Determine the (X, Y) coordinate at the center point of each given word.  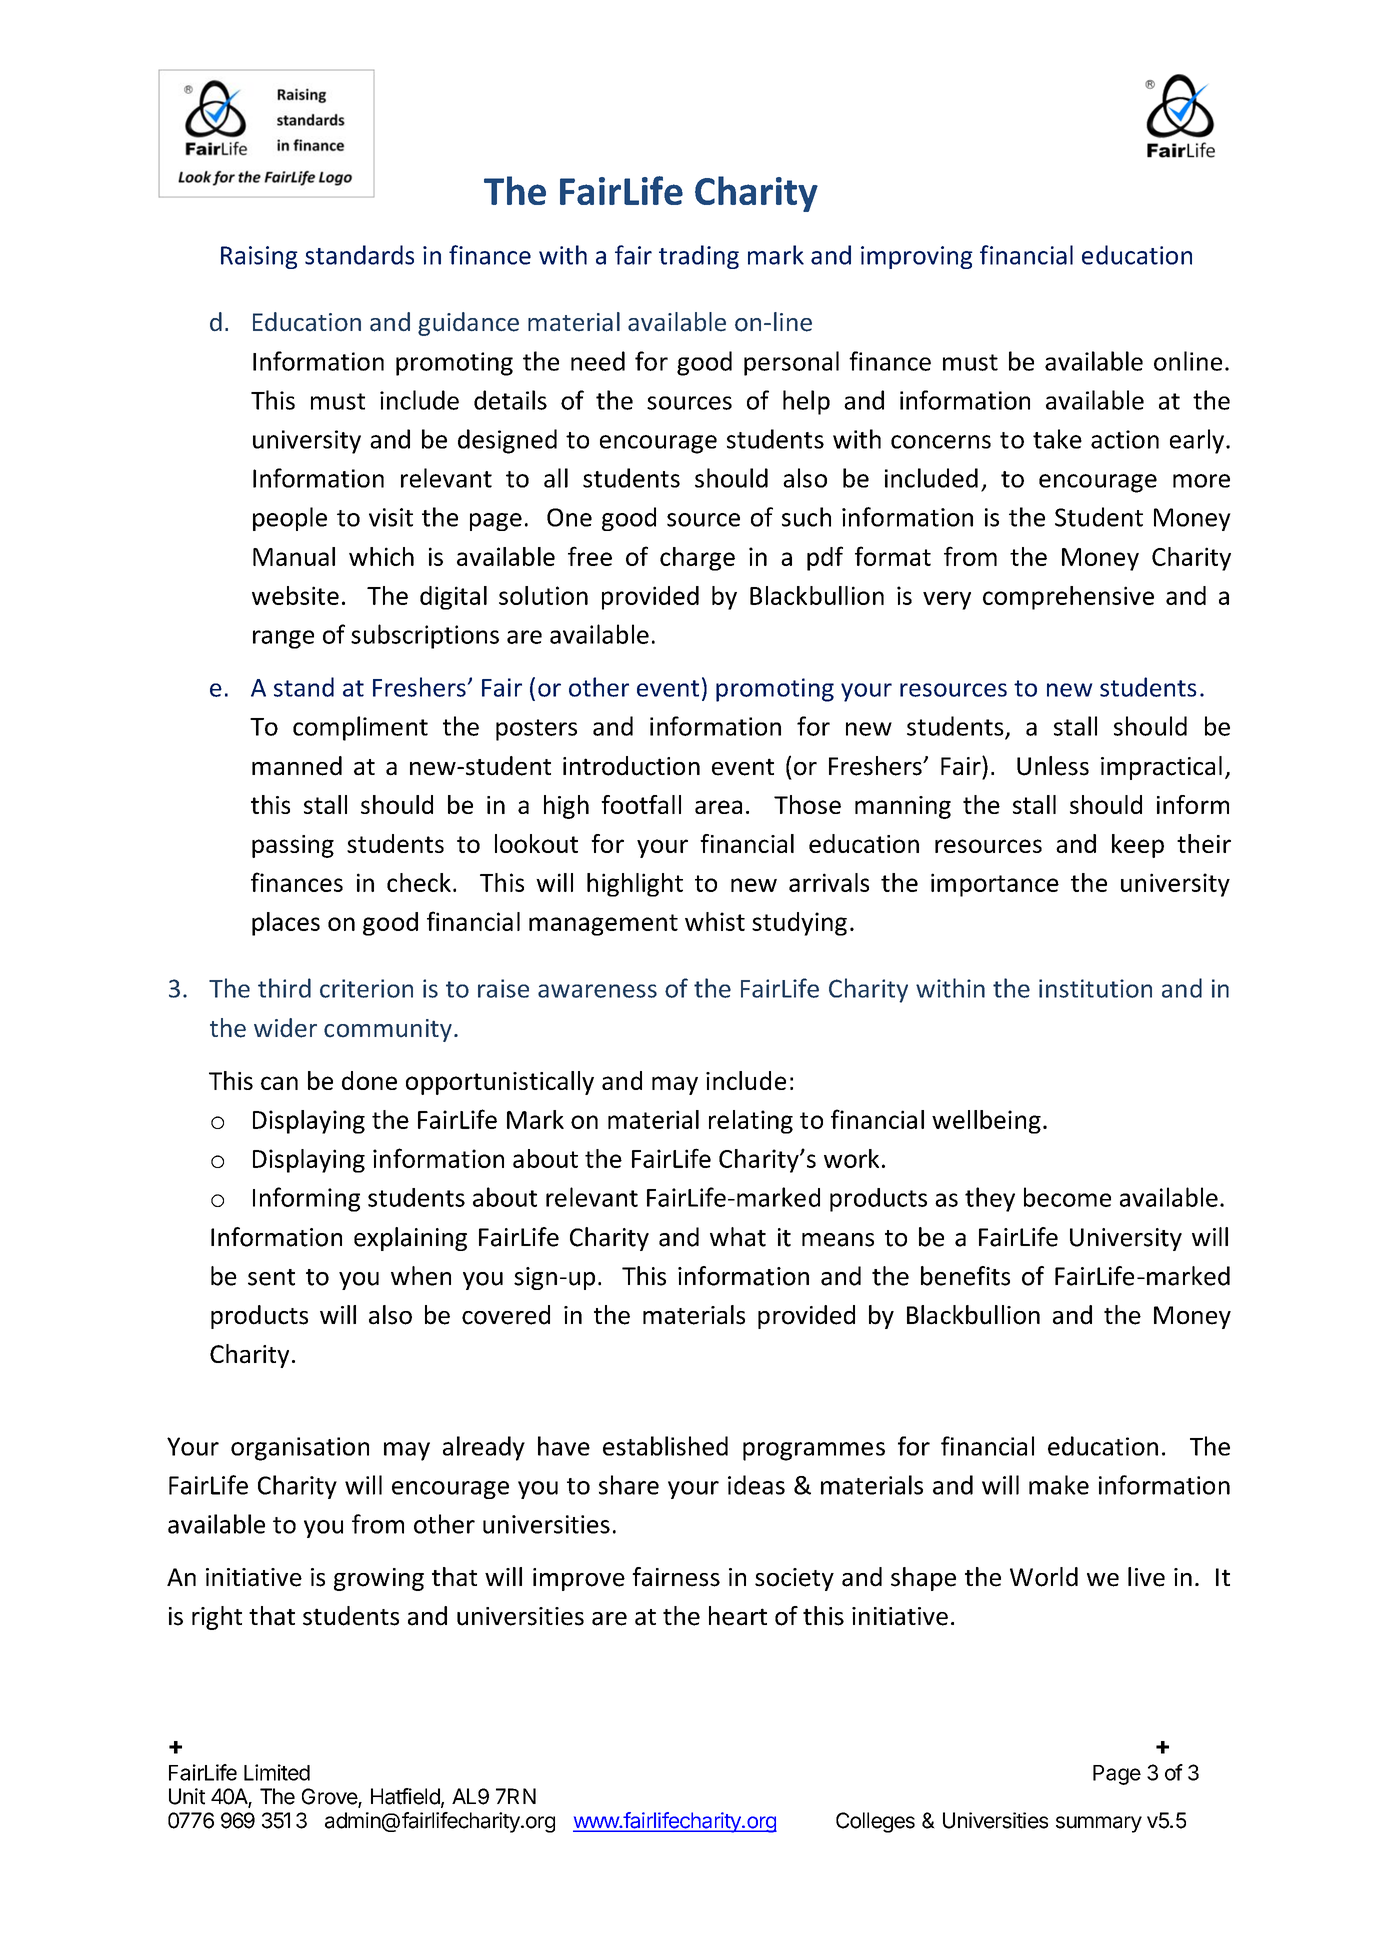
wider (285, 1028)
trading (699, 257)
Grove (330, 1797)
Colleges (875, 1822)
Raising (259, 257)
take (1057, 439)
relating (751, 1122)
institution (1095, 988)
